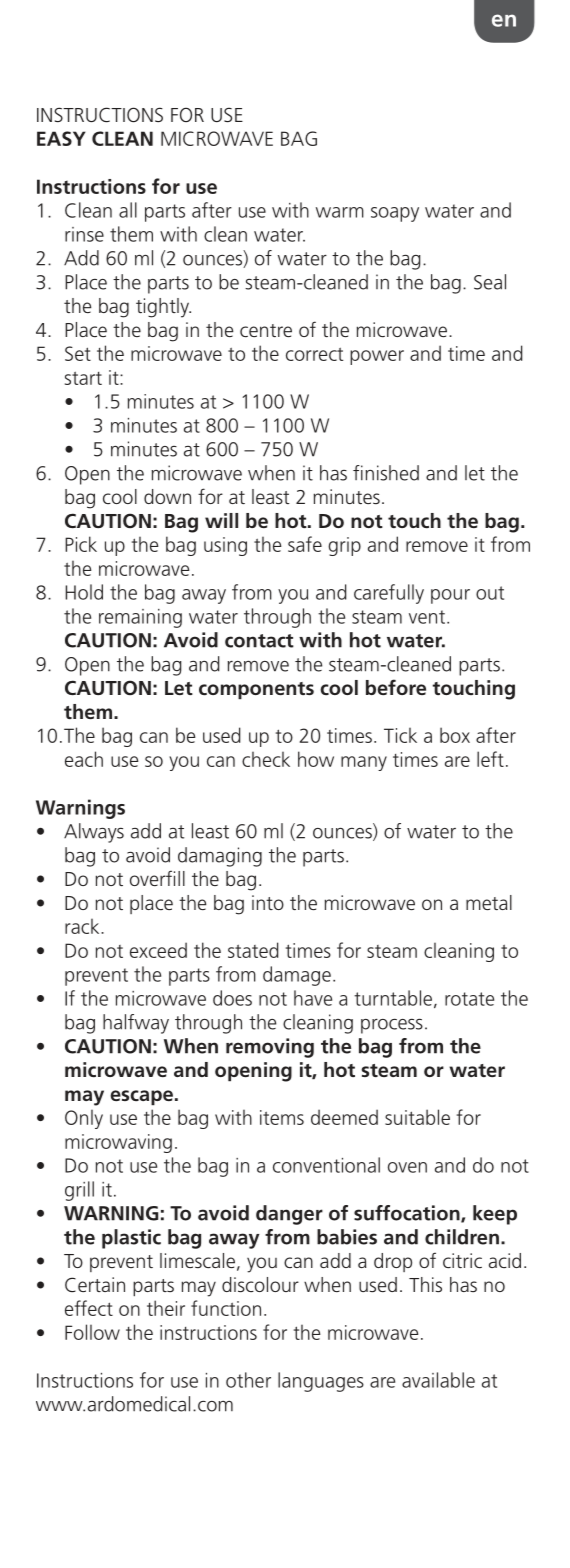  Describe the element at coordinates (84, 759) in the image. I see `each` at that location.
